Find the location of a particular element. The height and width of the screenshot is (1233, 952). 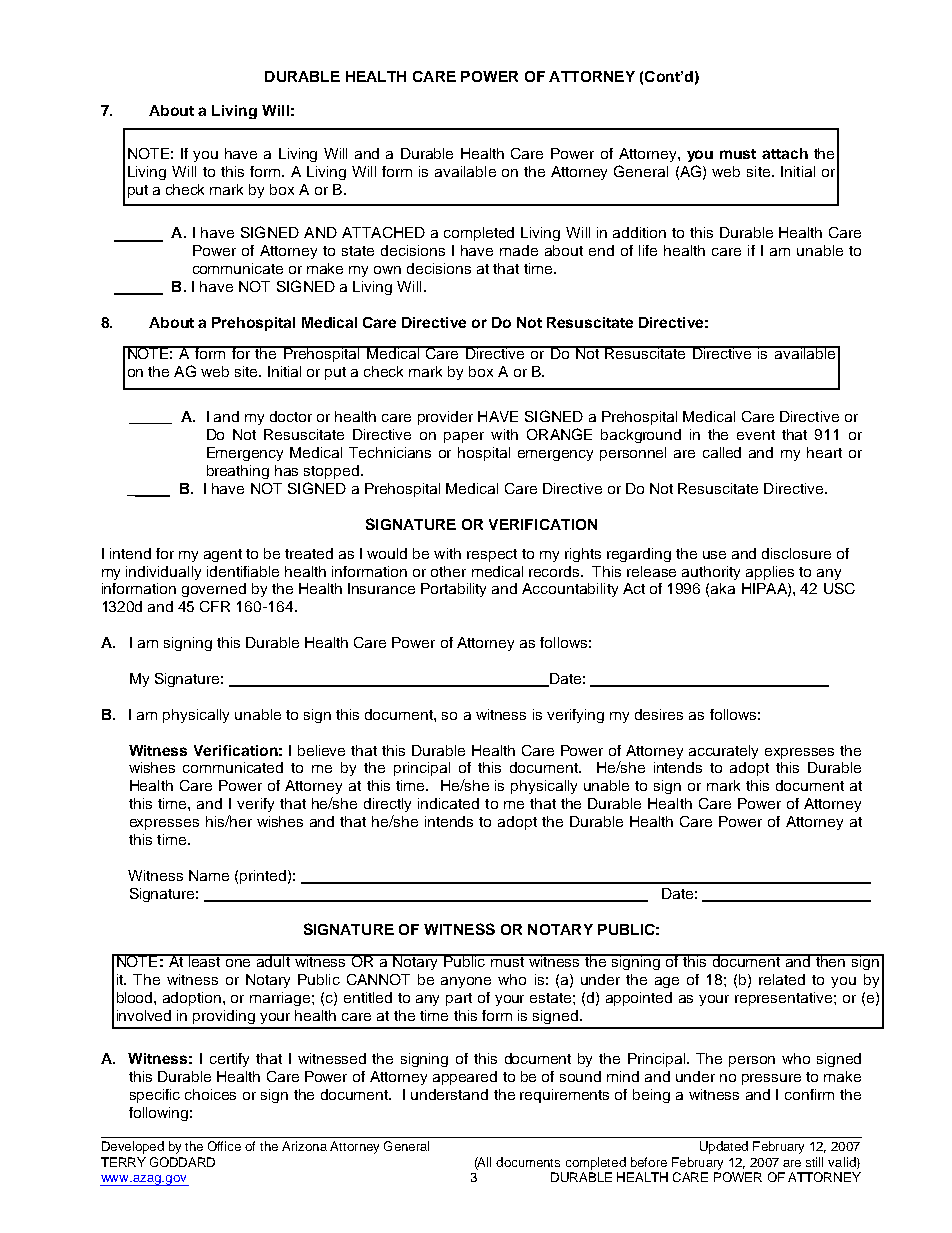

Name is located at coordinates (209, 875).
